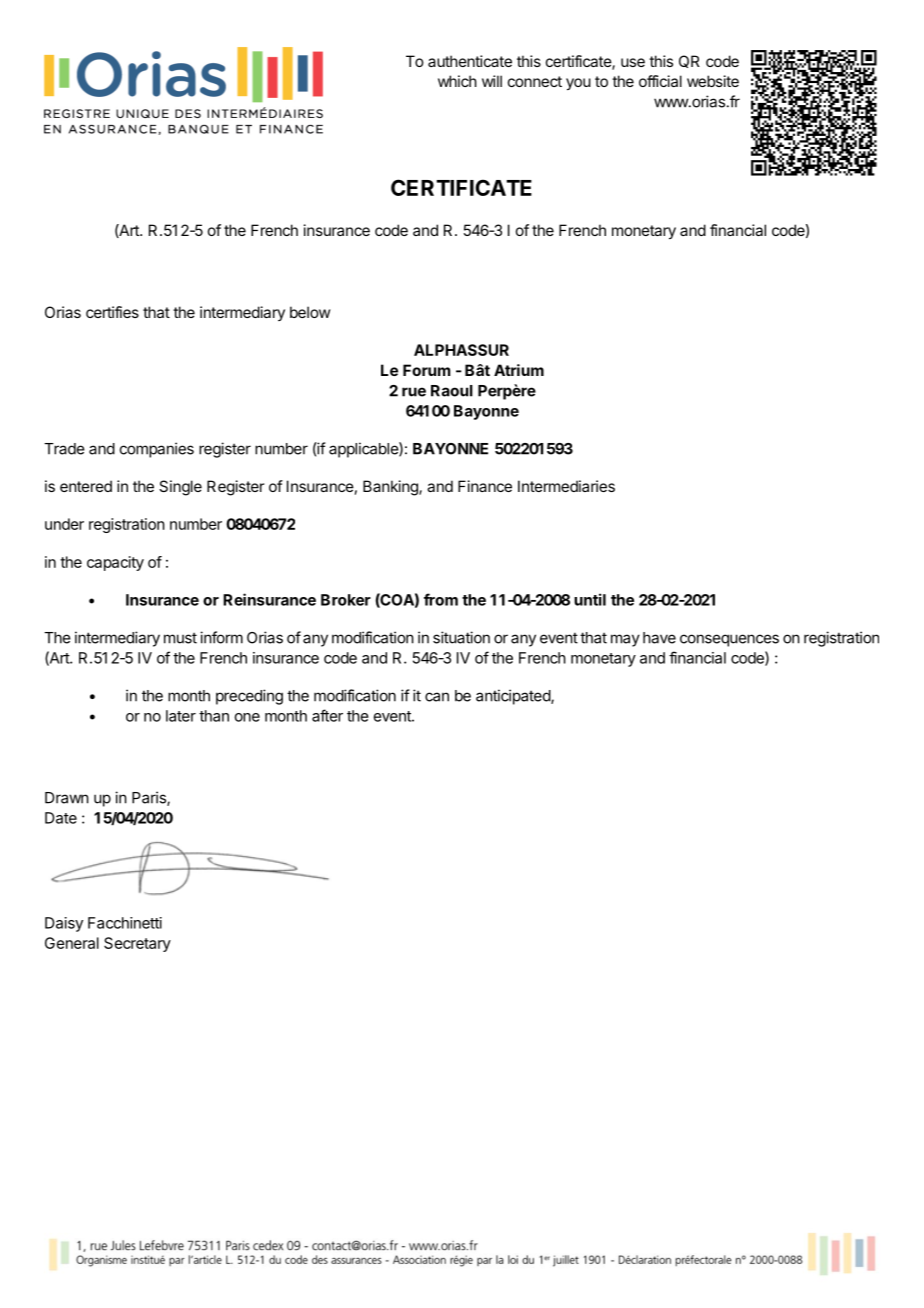 This screenshot has height=1308, width=924. Describe the element at coordinates (150, 798) in the screenshot. I see `Paris` at that location.
